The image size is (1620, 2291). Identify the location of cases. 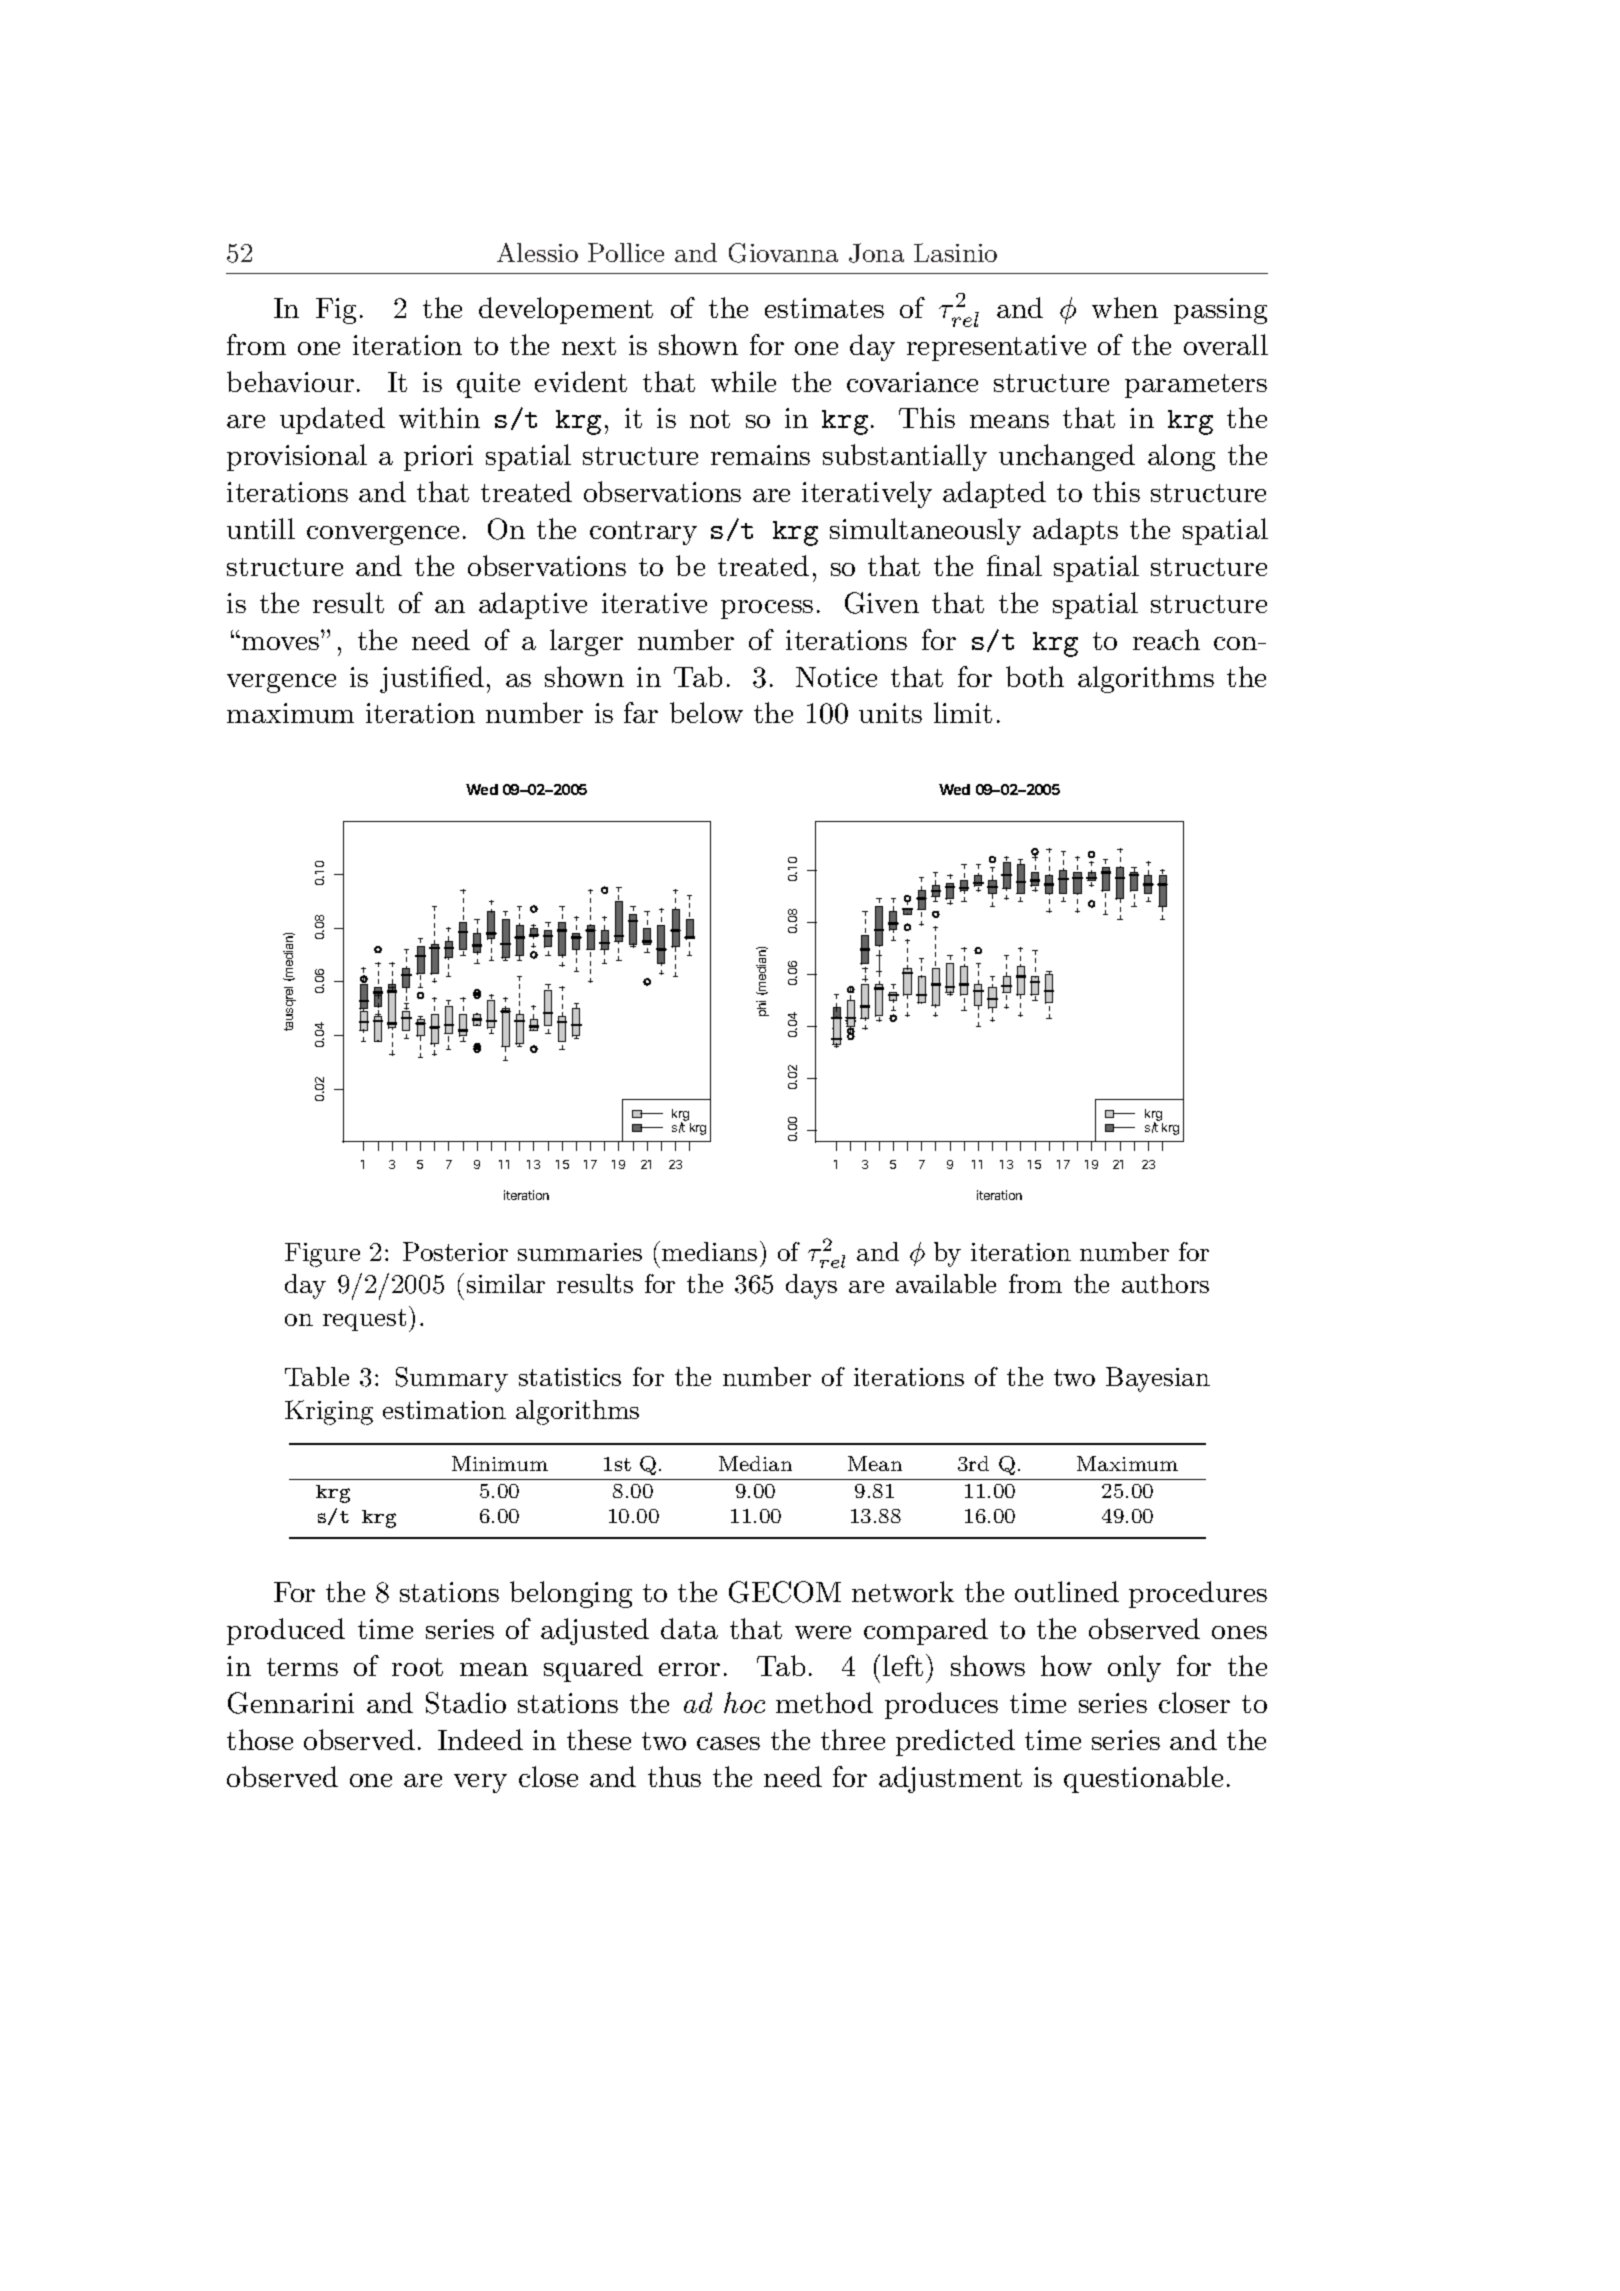
(728, 1743).
